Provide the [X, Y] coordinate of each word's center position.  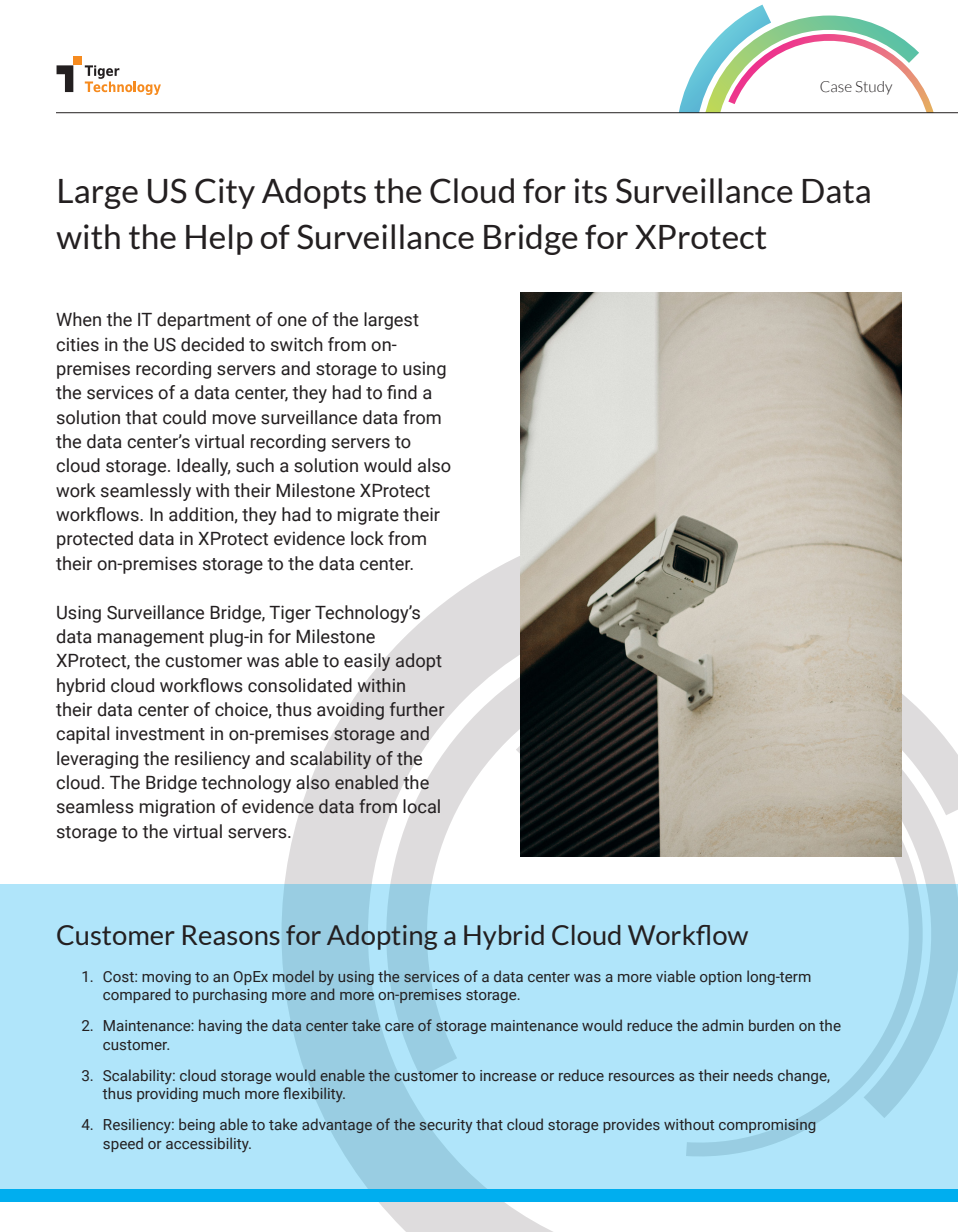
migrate [368, 516]
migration [177, 808]
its [590, 191]
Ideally [203, 467]
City [225, 193]
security [445, 1126]
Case [836, 87]
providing [167, 1094]
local [422, 806]
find [402, 392]
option [721, 978]
